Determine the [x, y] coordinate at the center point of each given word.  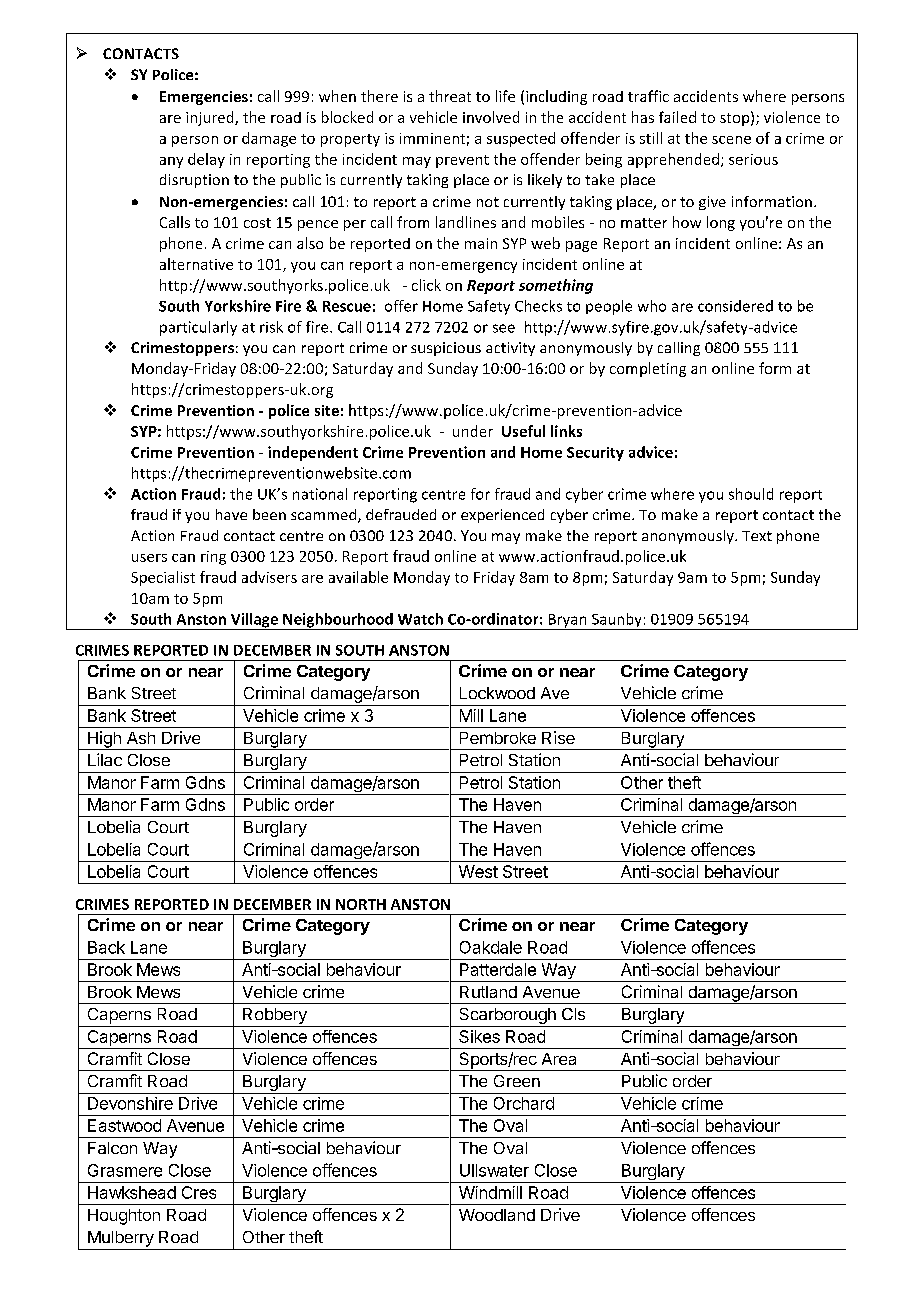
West [478, 871]
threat [450, 96]
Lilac [105, 759]
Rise [558, 737]
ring [213, 558]
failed [677, 117]
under [473, 431]
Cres [199, 1192]
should [751, 494]
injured [211, 118]
